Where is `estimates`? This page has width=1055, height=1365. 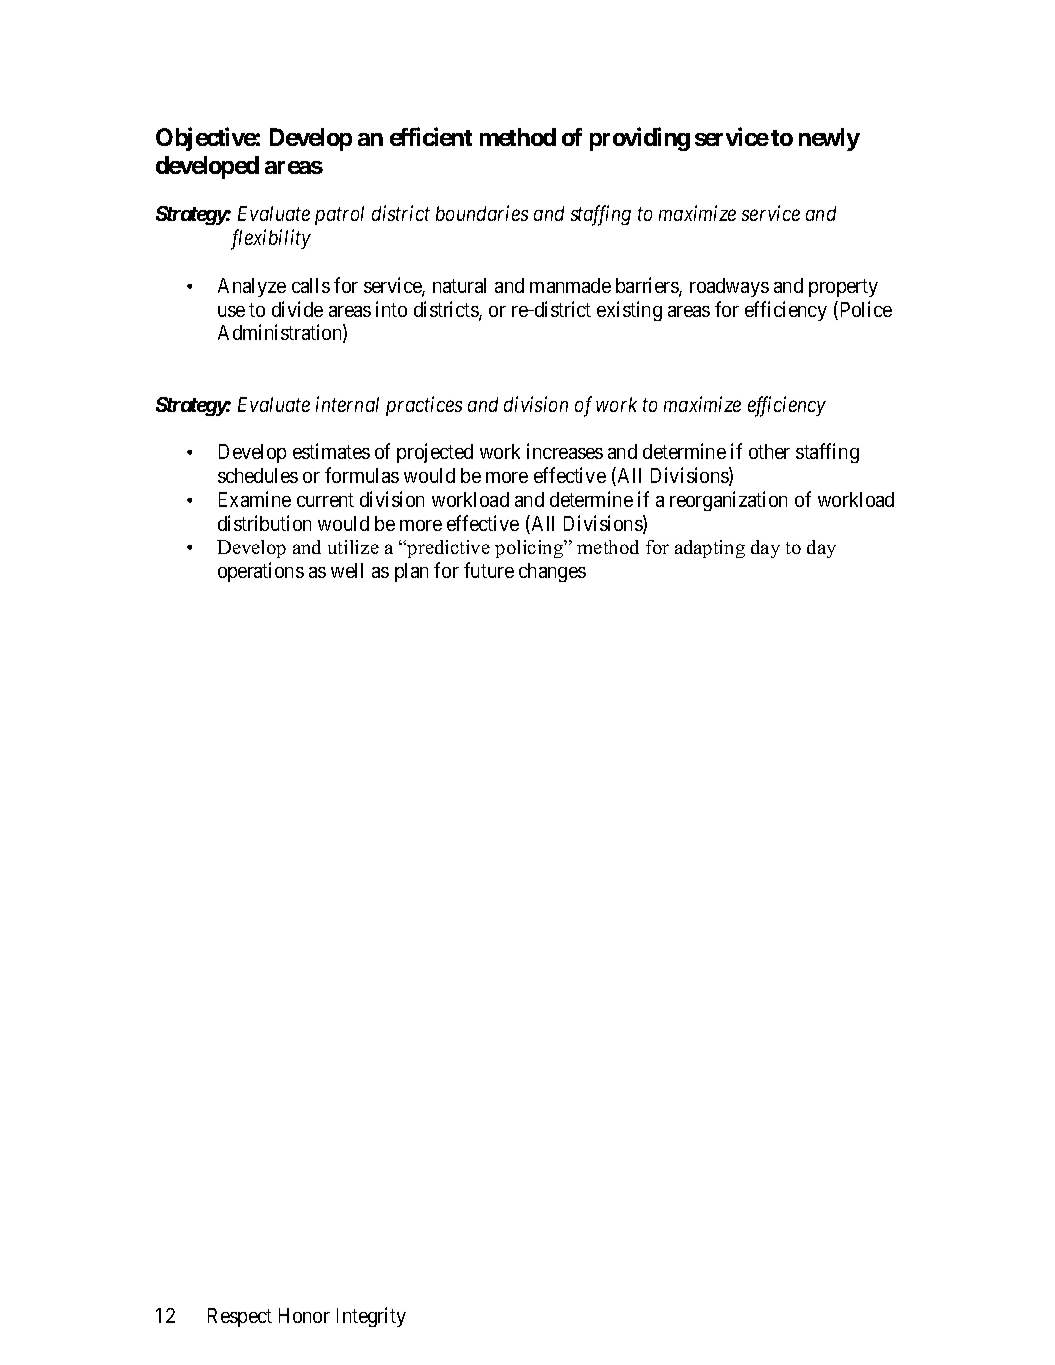
estimates is located at coordinates (331, 451).
